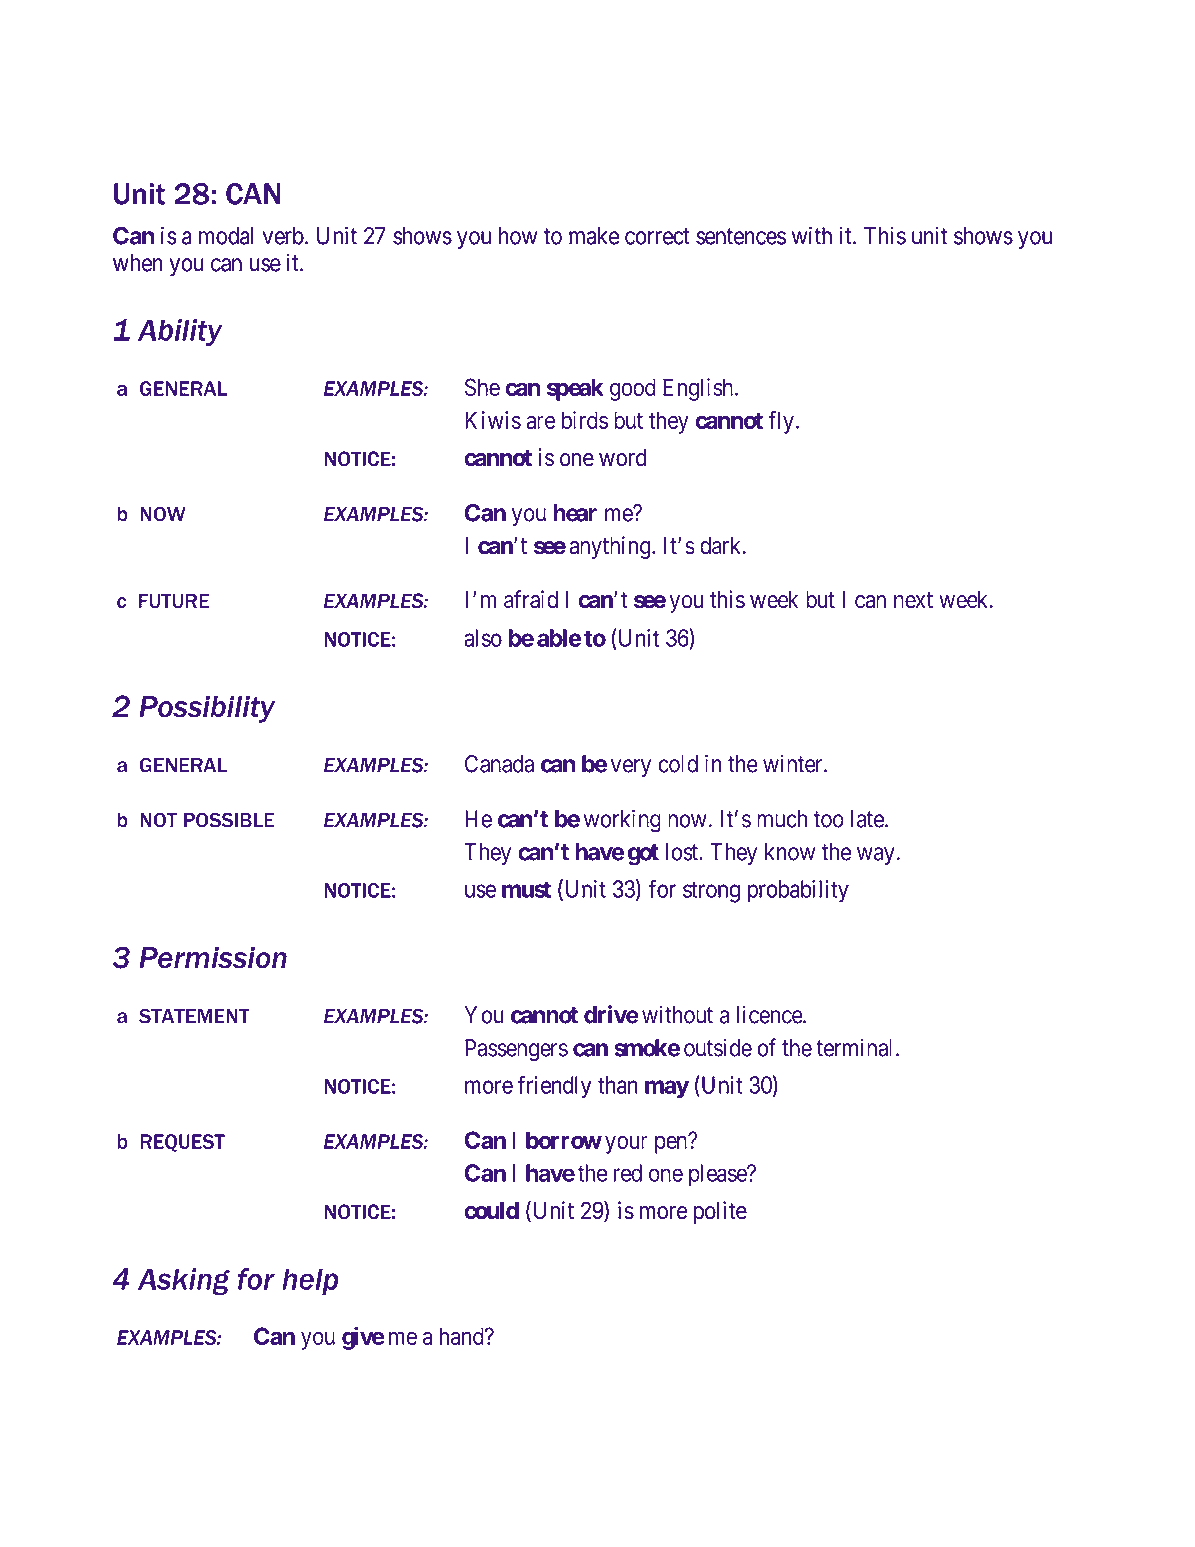 The height and width of the screenshot is (1547, 1195). I want to click on Asking, so click(184, 1281).
